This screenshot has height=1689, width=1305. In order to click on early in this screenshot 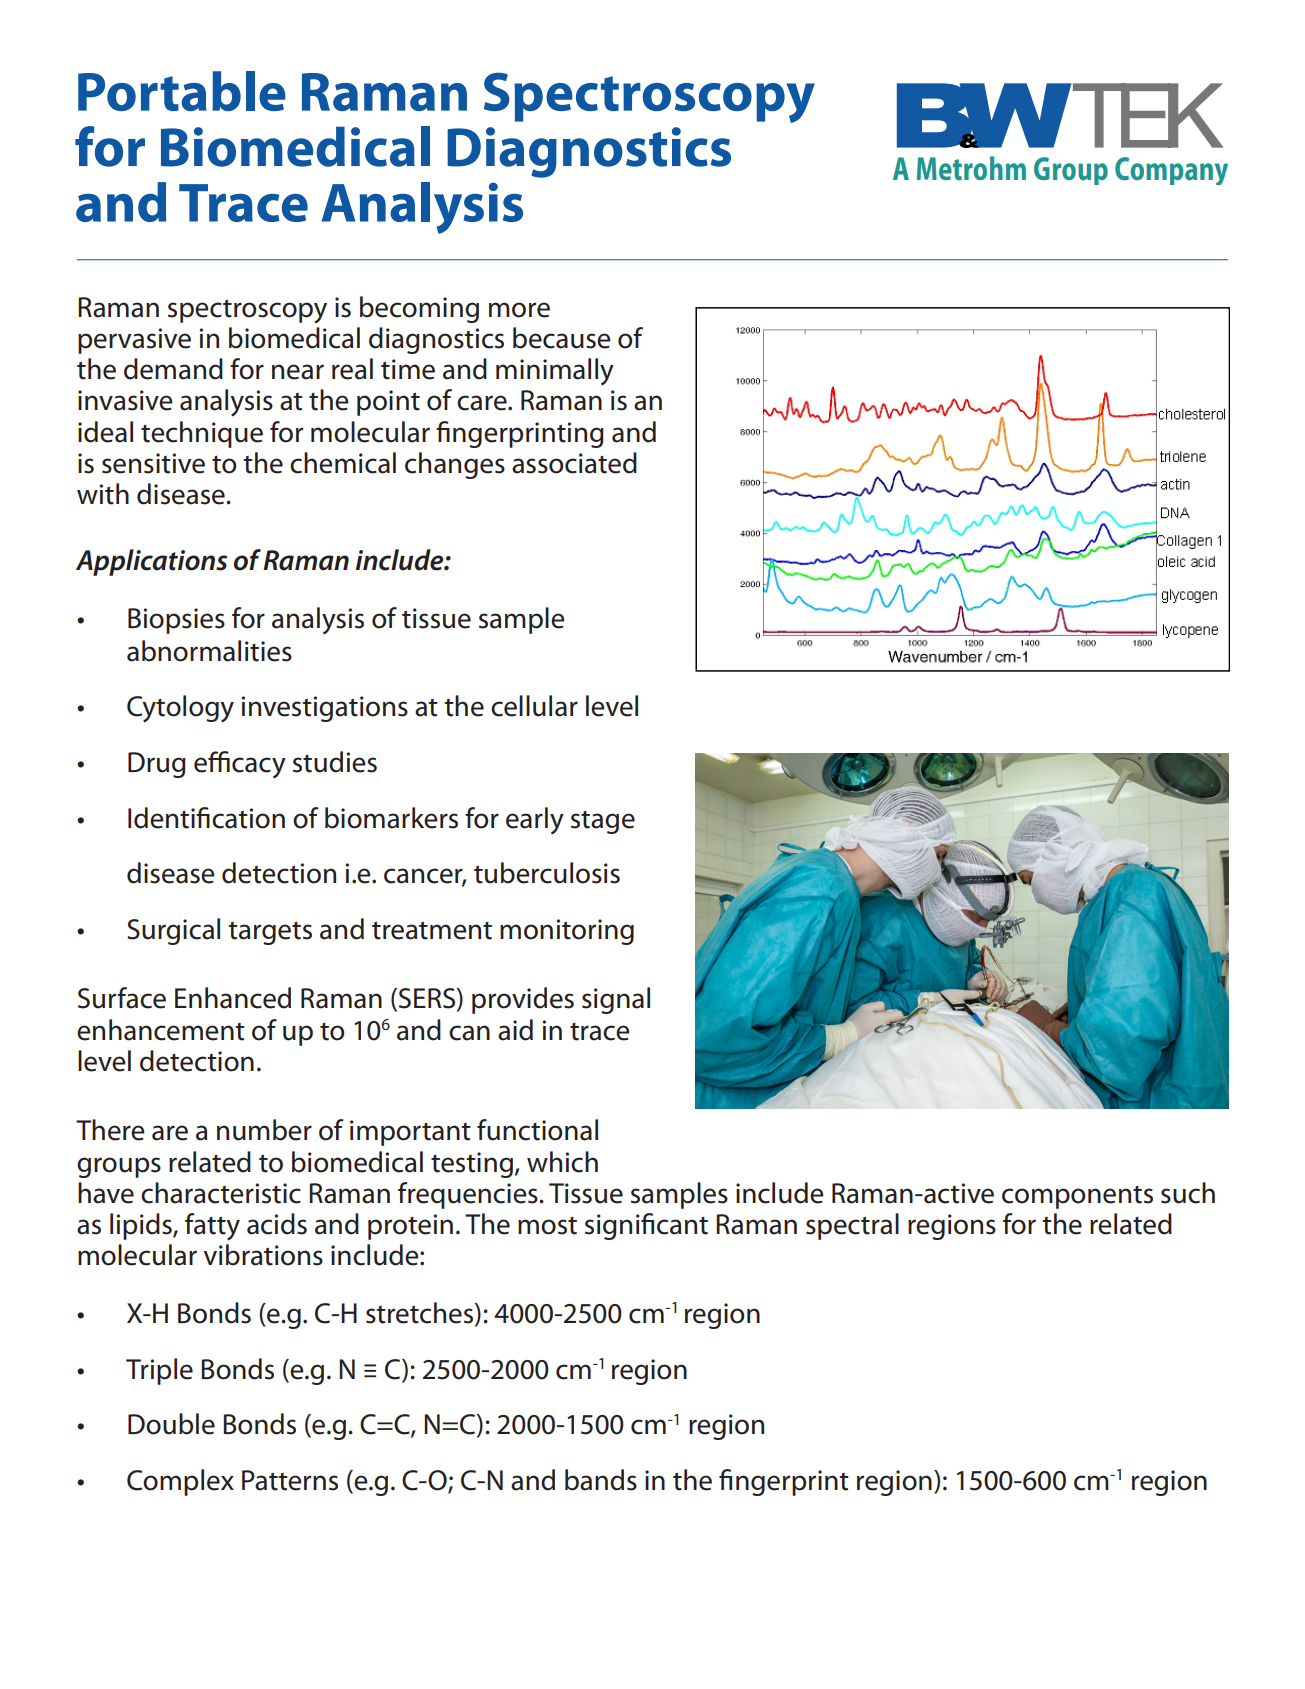, I will do `click(535, 820)`.
